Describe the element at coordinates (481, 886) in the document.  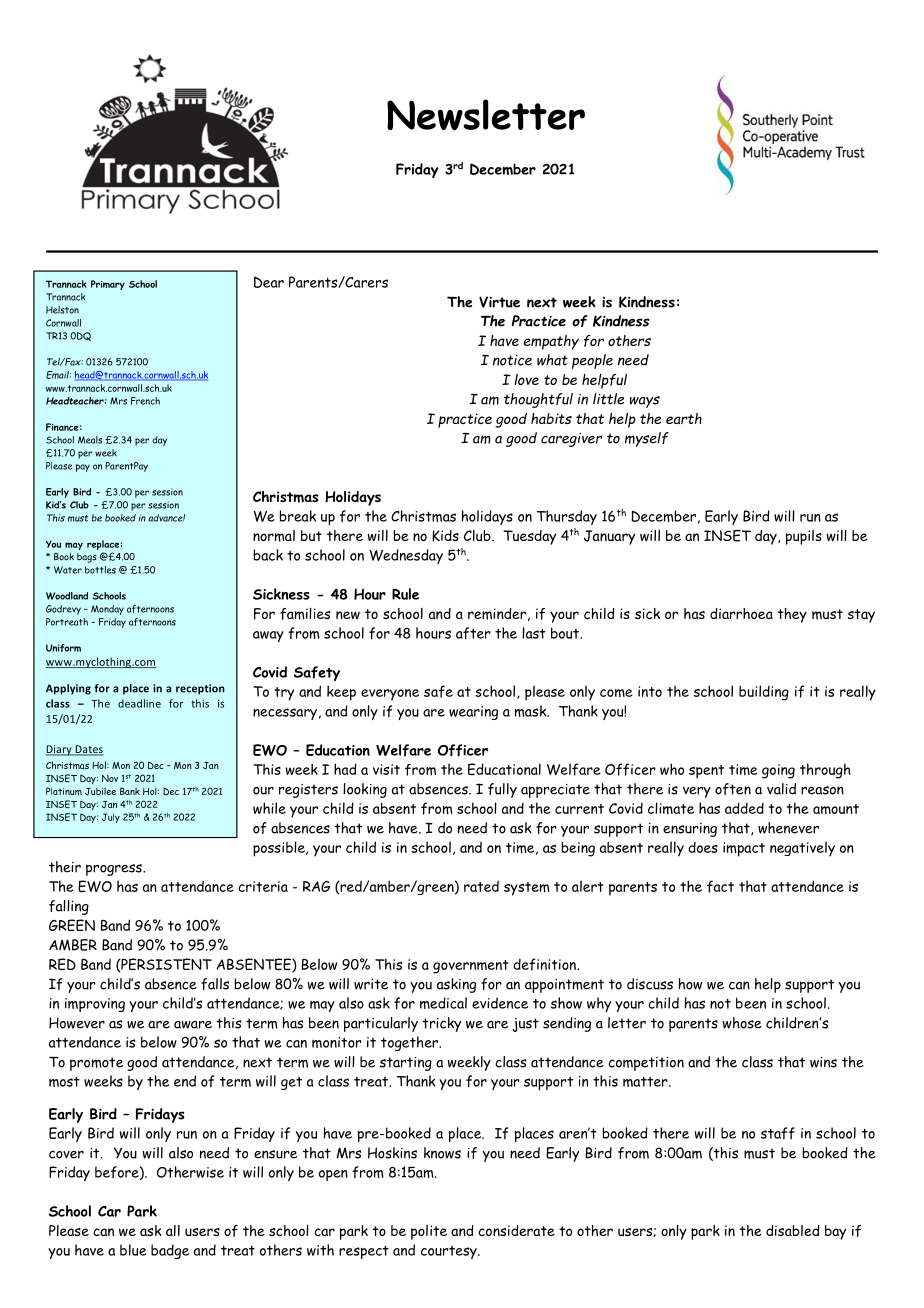
I see `rated` at that location.
